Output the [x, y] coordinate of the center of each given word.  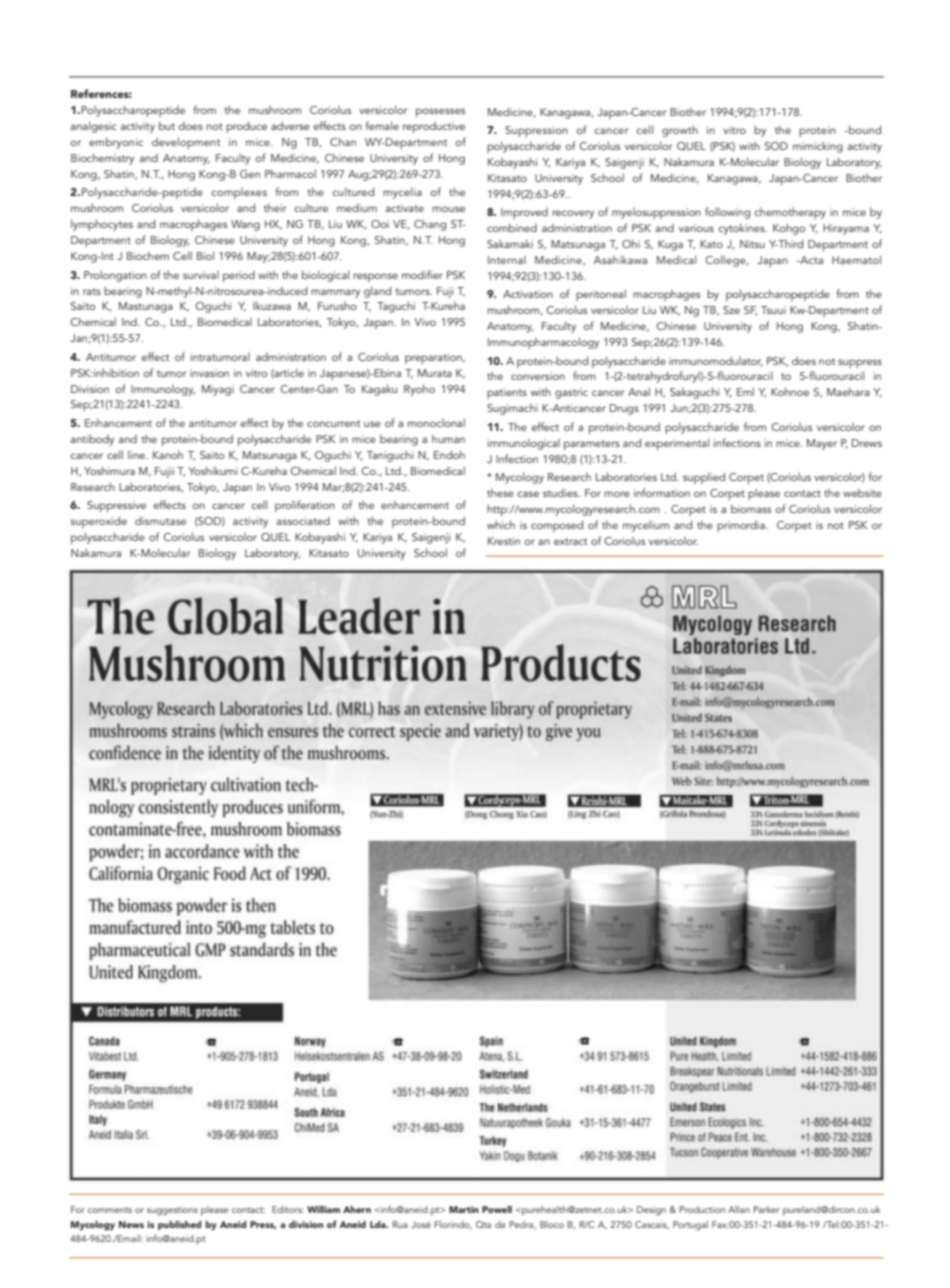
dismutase [160, 520]
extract [570, 541]
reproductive [434, 127]
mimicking [818, 147]
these [500, 492]
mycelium [646, 526]
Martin [464, 1209]
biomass [751, 508]
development [186, 143]
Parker [767, 1209]
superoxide [99, 522]
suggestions [172, 1211]
